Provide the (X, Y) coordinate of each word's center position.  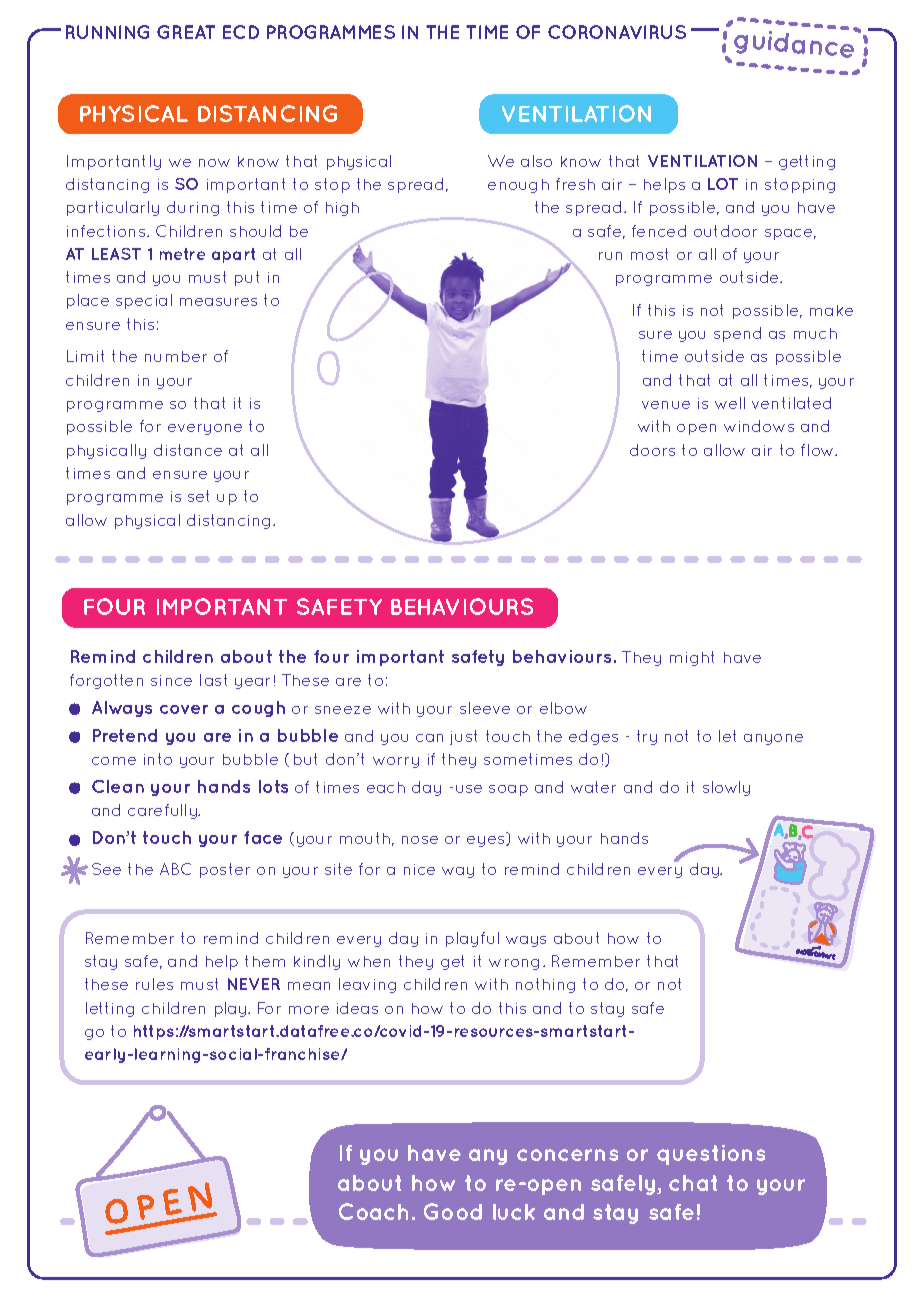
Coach (373, 1211)
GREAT (186, 32)
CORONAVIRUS (617, 32)
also (536, 161)
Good (453, 1211)
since (171, 680)
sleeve (485, 708)
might (692, 658)
